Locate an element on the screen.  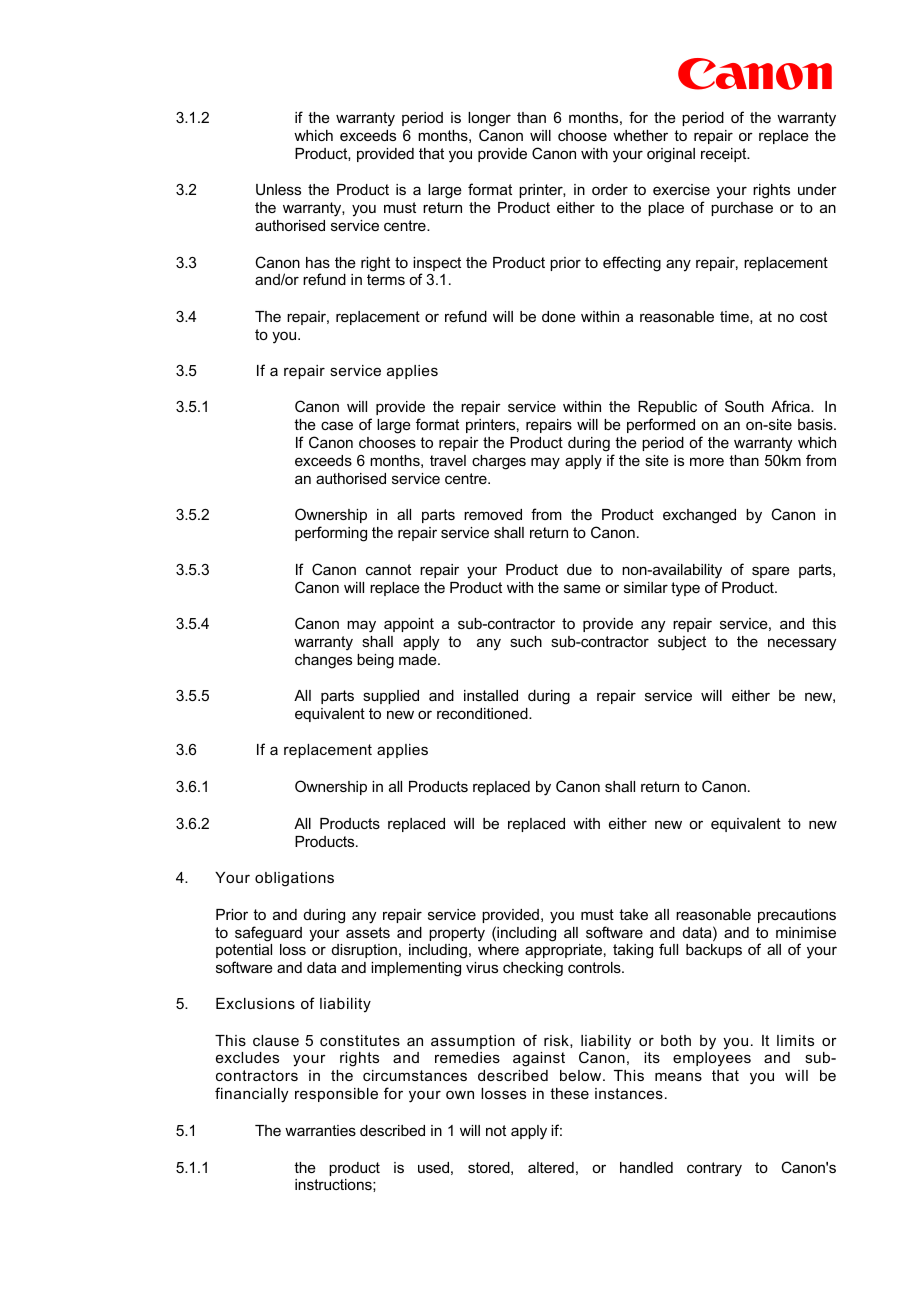
more is located at coordinates (707, 461).
